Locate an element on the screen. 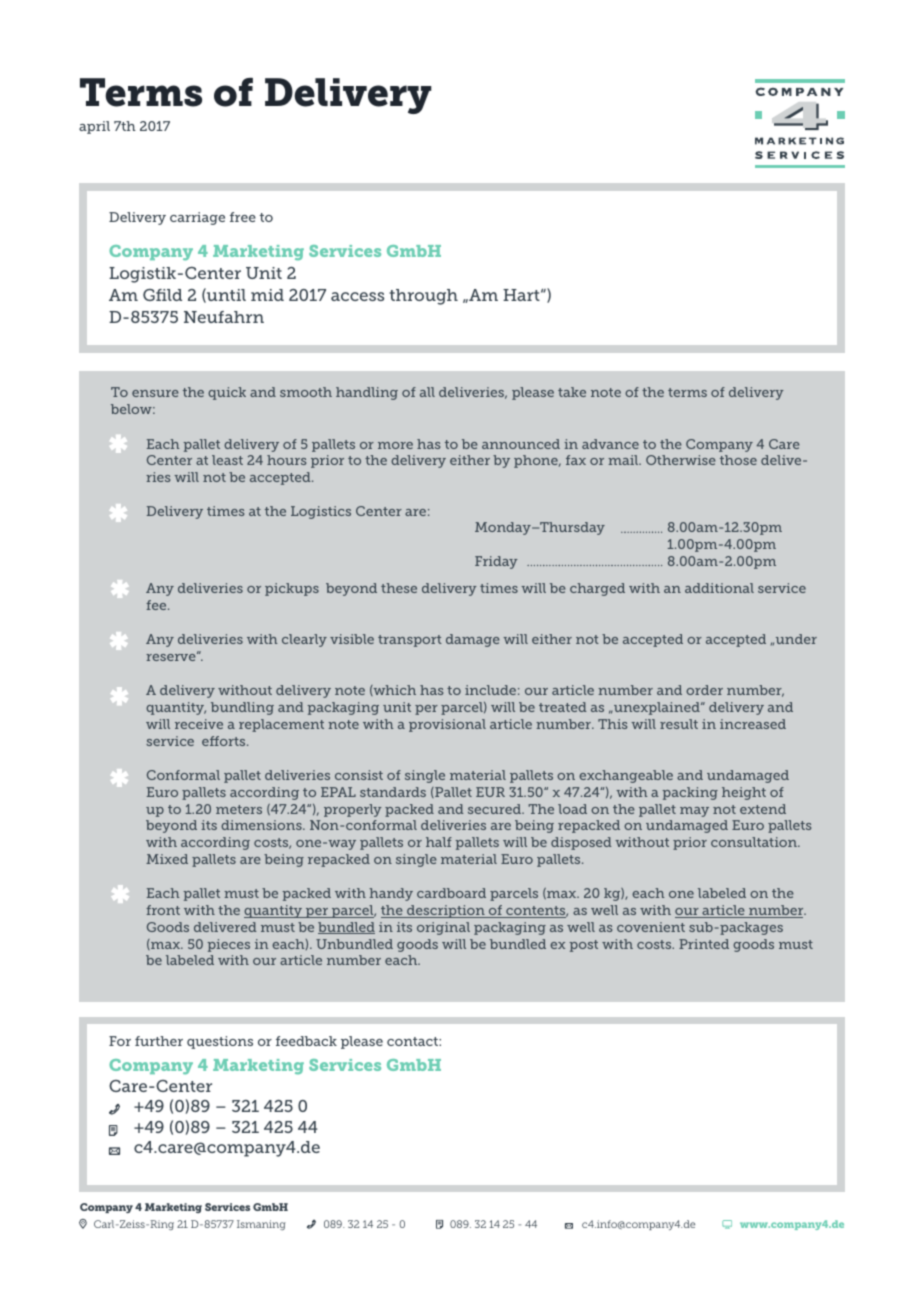  free is located at coordinates (243, 217).
